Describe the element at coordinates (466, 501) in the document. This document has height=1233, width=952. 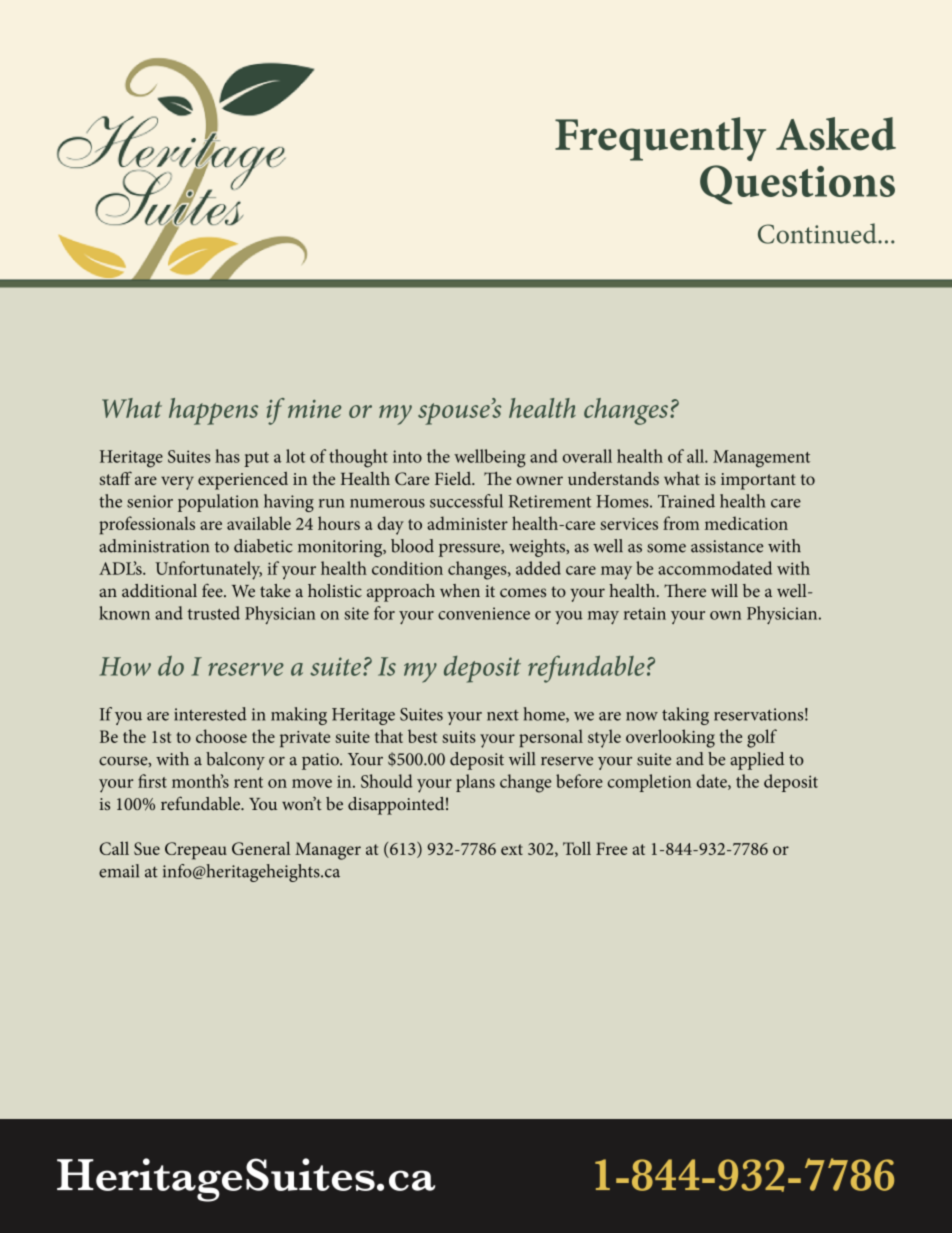
I see `successful` at that location.
